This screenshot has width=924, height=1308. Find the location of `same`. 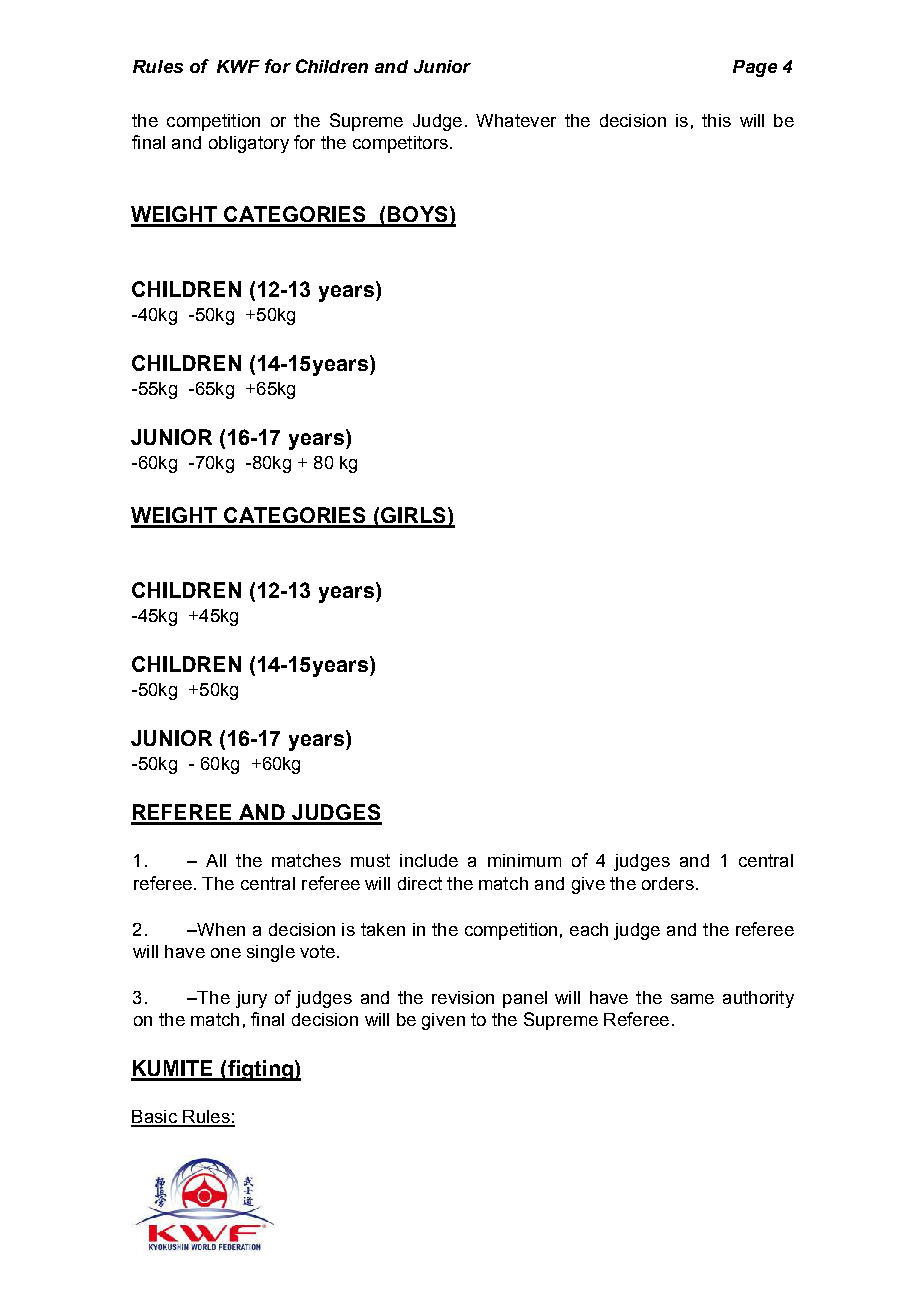

same is located at coordinates (692, 999).
